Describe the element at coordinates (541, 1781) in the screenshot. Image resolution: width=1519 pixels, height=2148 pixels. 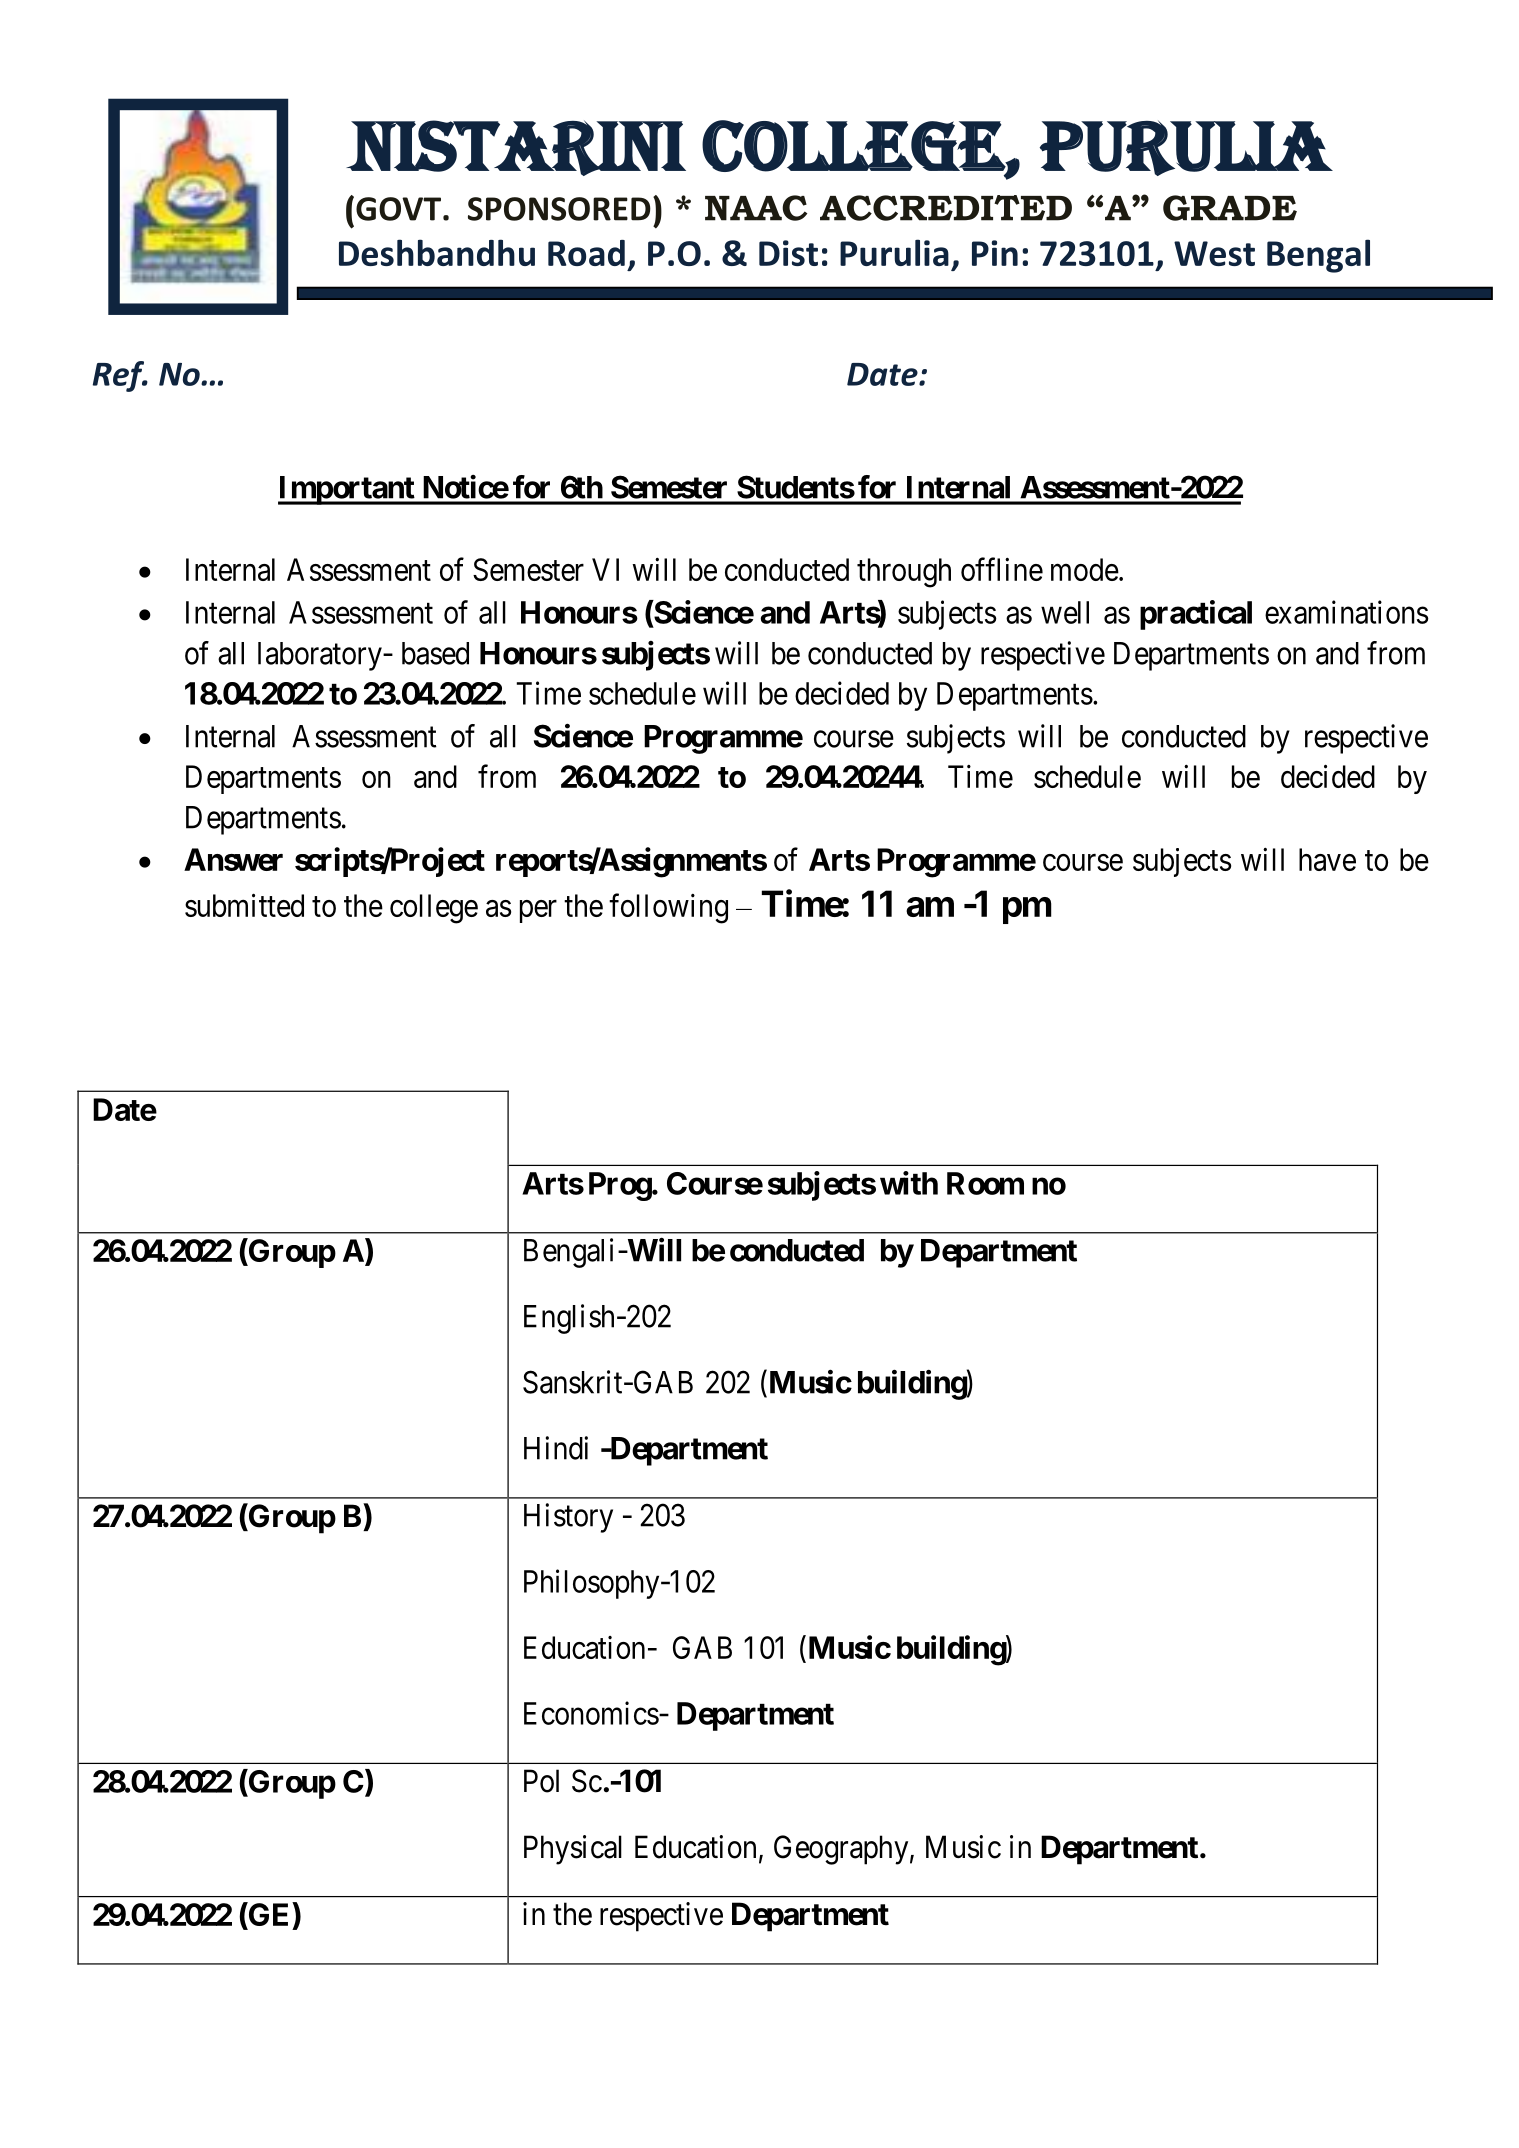
I see `Pol` at that location.
